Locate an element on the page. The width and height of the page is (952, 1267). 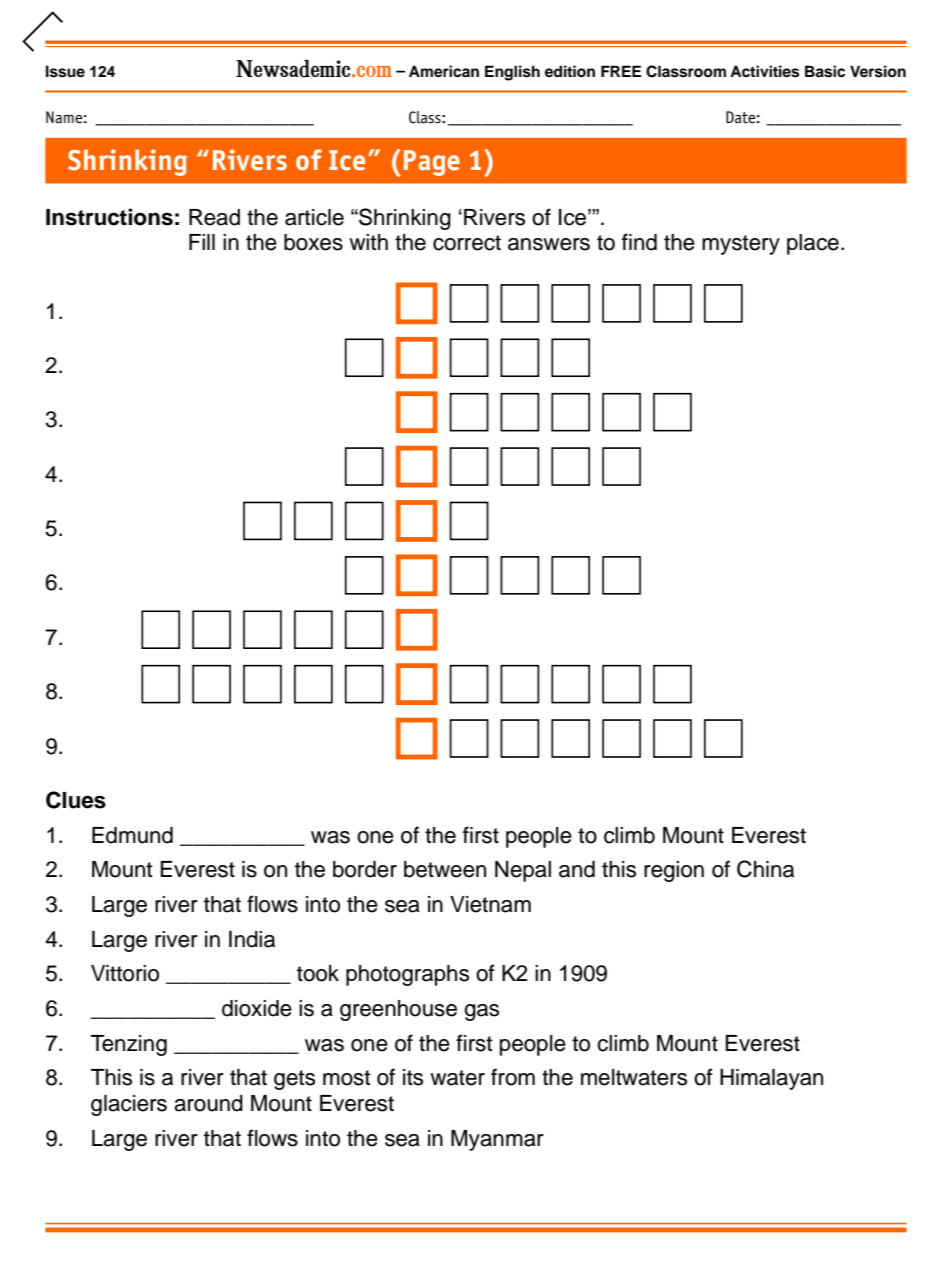
Himalayan is located at coordinates (771, 1079).
